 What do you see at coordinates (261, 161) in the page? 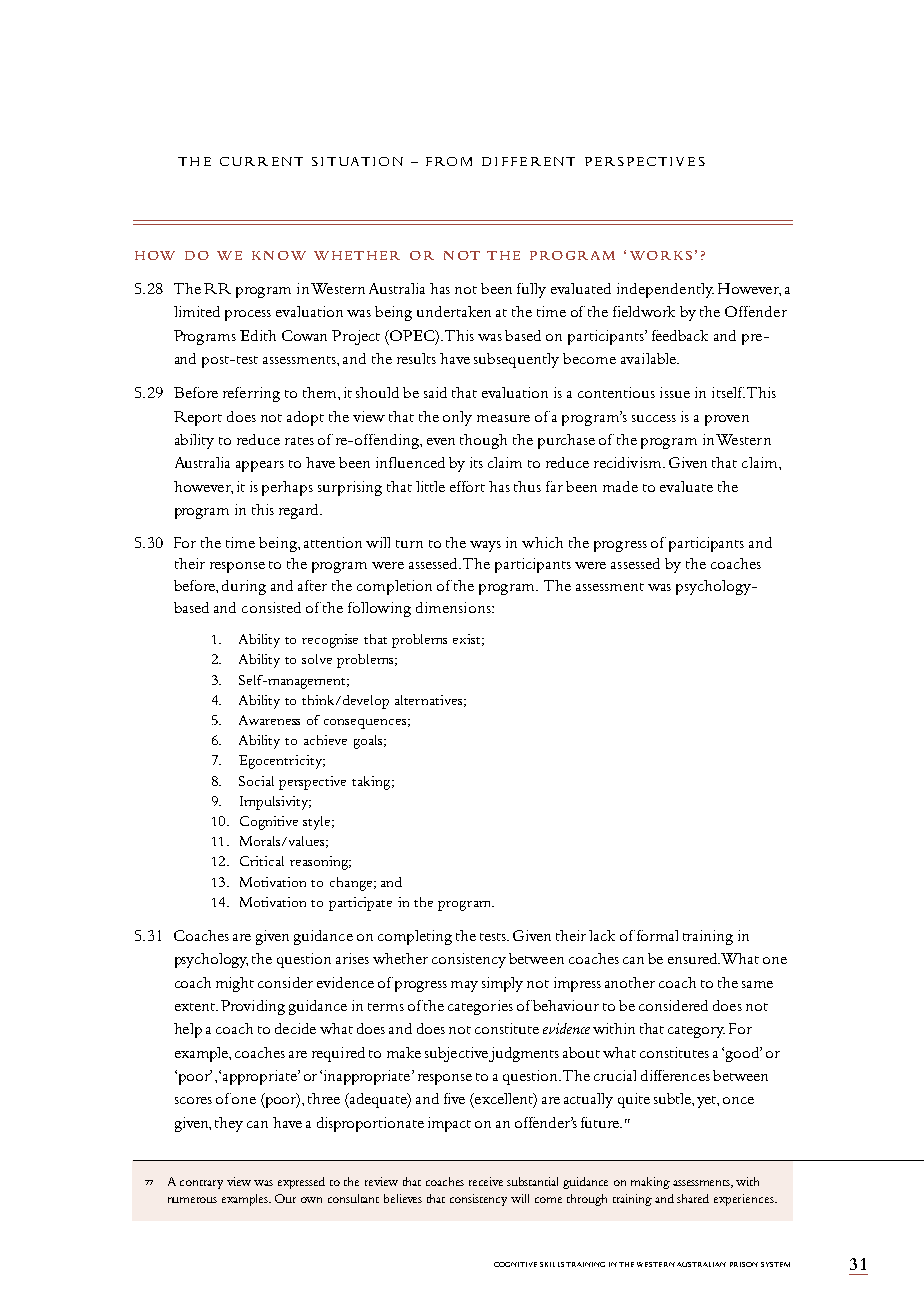
I see `CURRENT` at bounding box center [261, 161].
